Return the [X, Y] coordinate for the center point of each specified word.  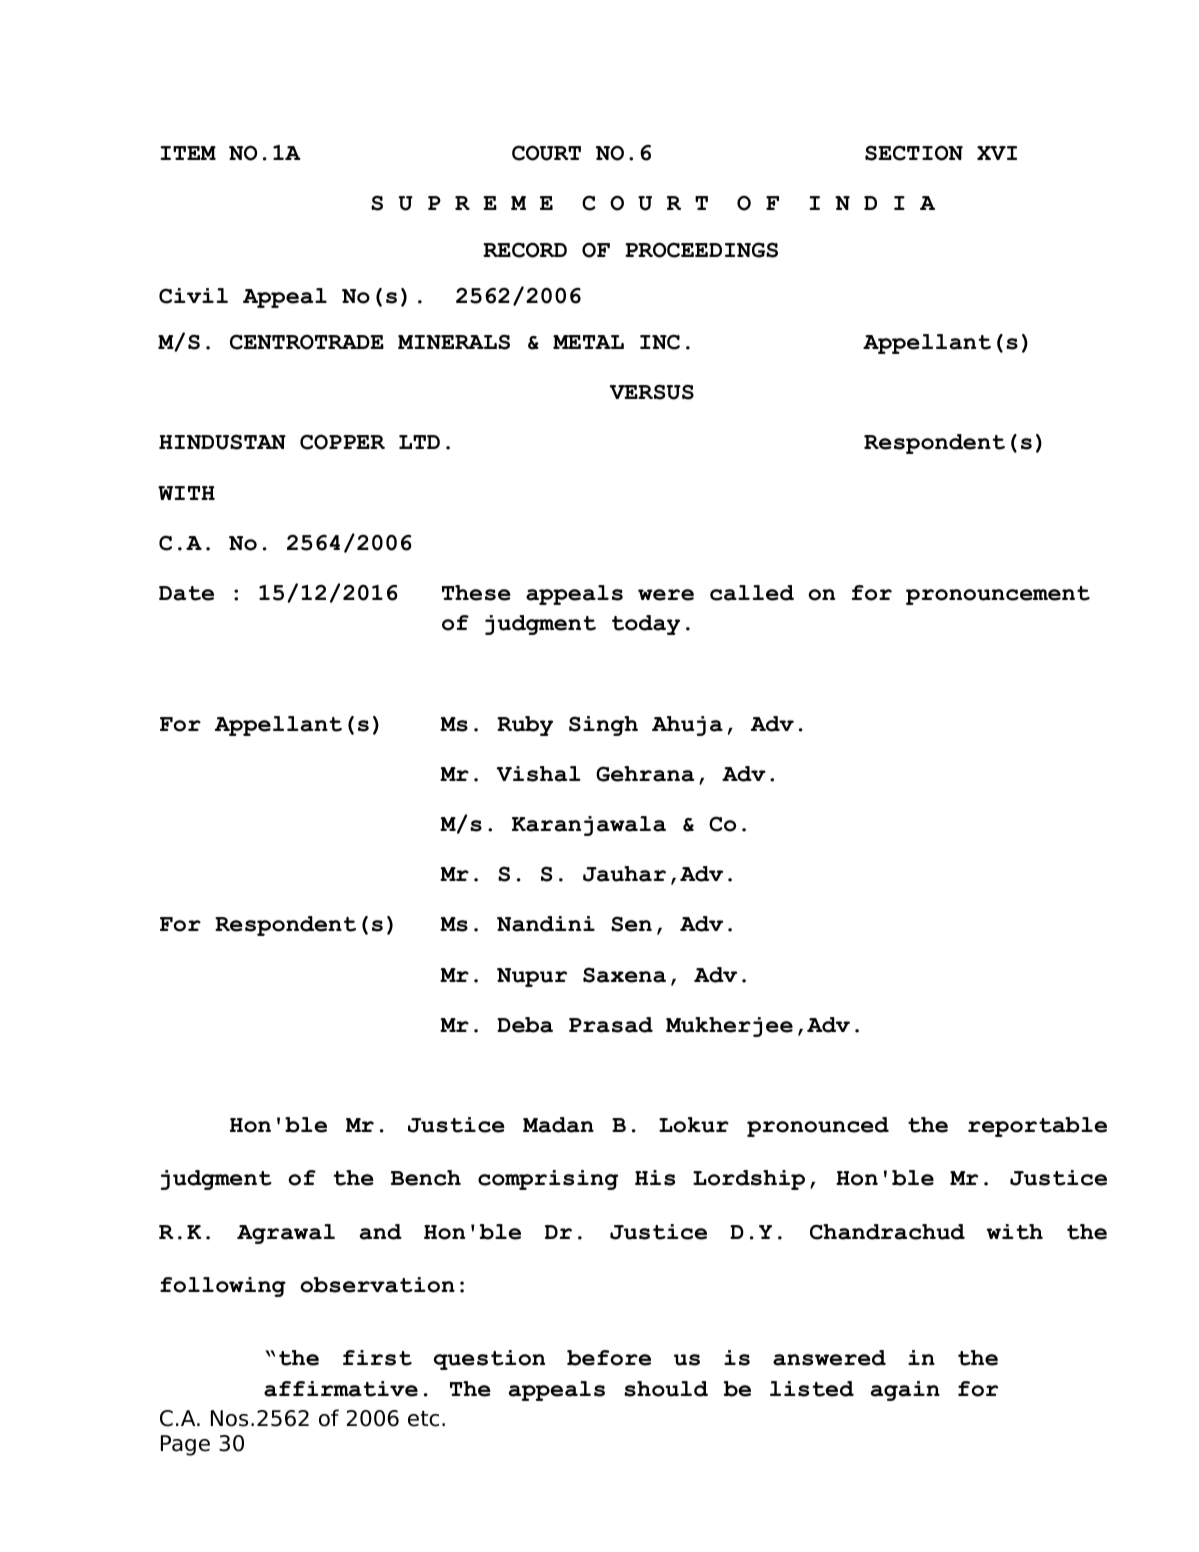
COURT [546, 153]
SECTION [914, 153]
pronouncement [998, 595]
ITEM [188, 153]
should [666, 1389]
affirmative [341, 1389]
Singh [603, 726]
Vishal [538, 774]
